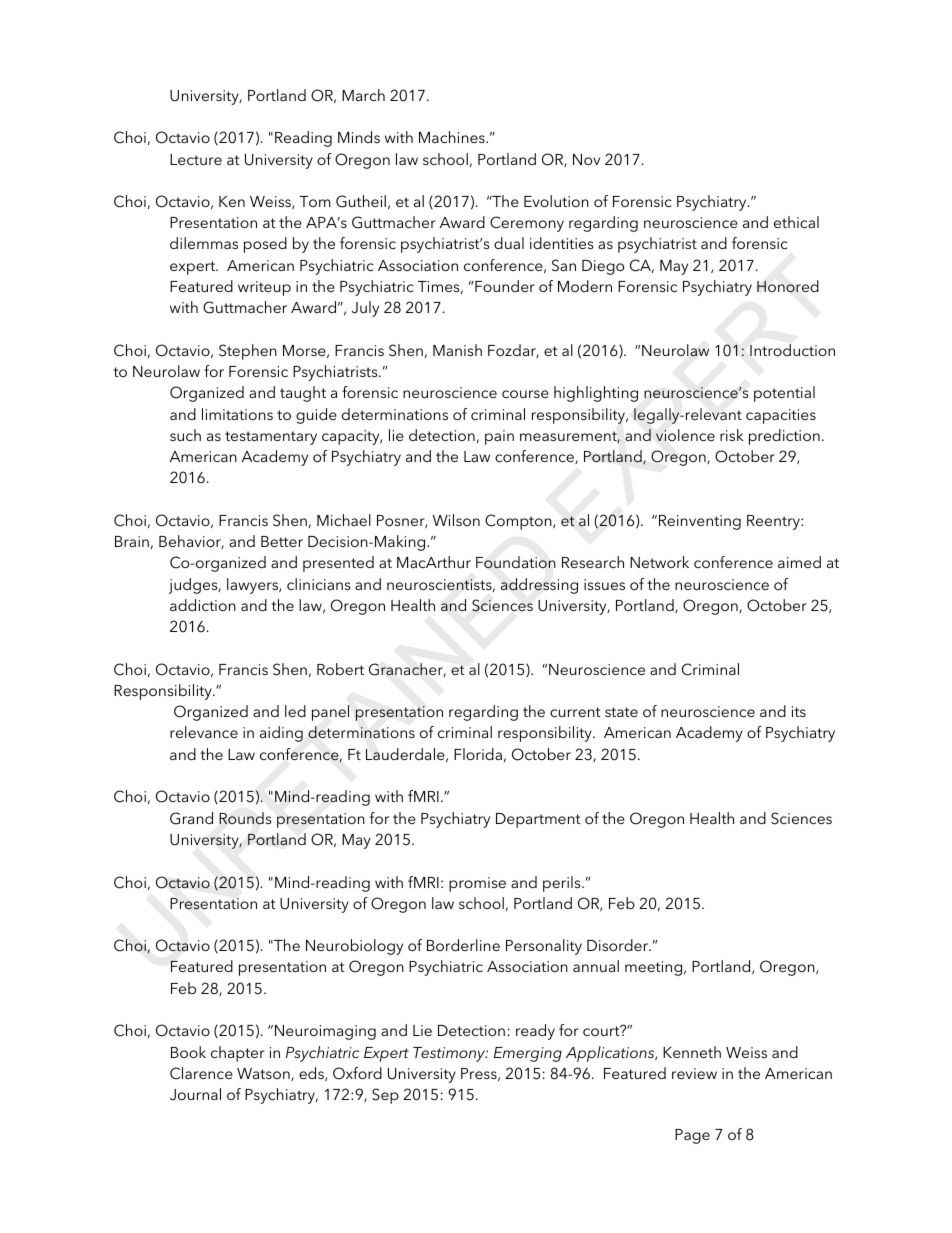 The image size is (952, 1233). Describe the element at coordinates (477, 884) in the page. I see `promise` at that location.
